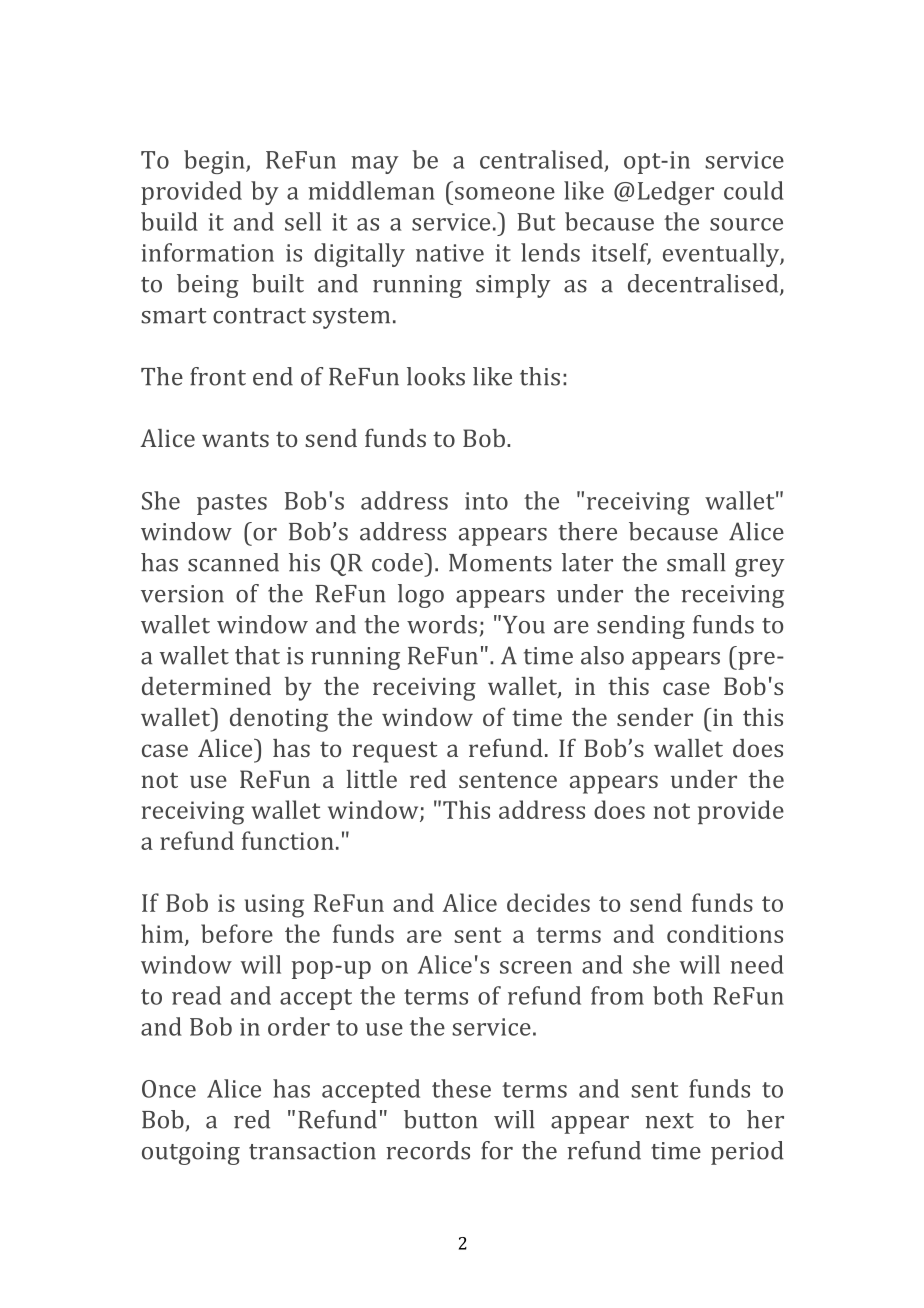  What do you see at coordinates (215, 162) in the document?
I see `begin` at bounding box center [215, 162].
